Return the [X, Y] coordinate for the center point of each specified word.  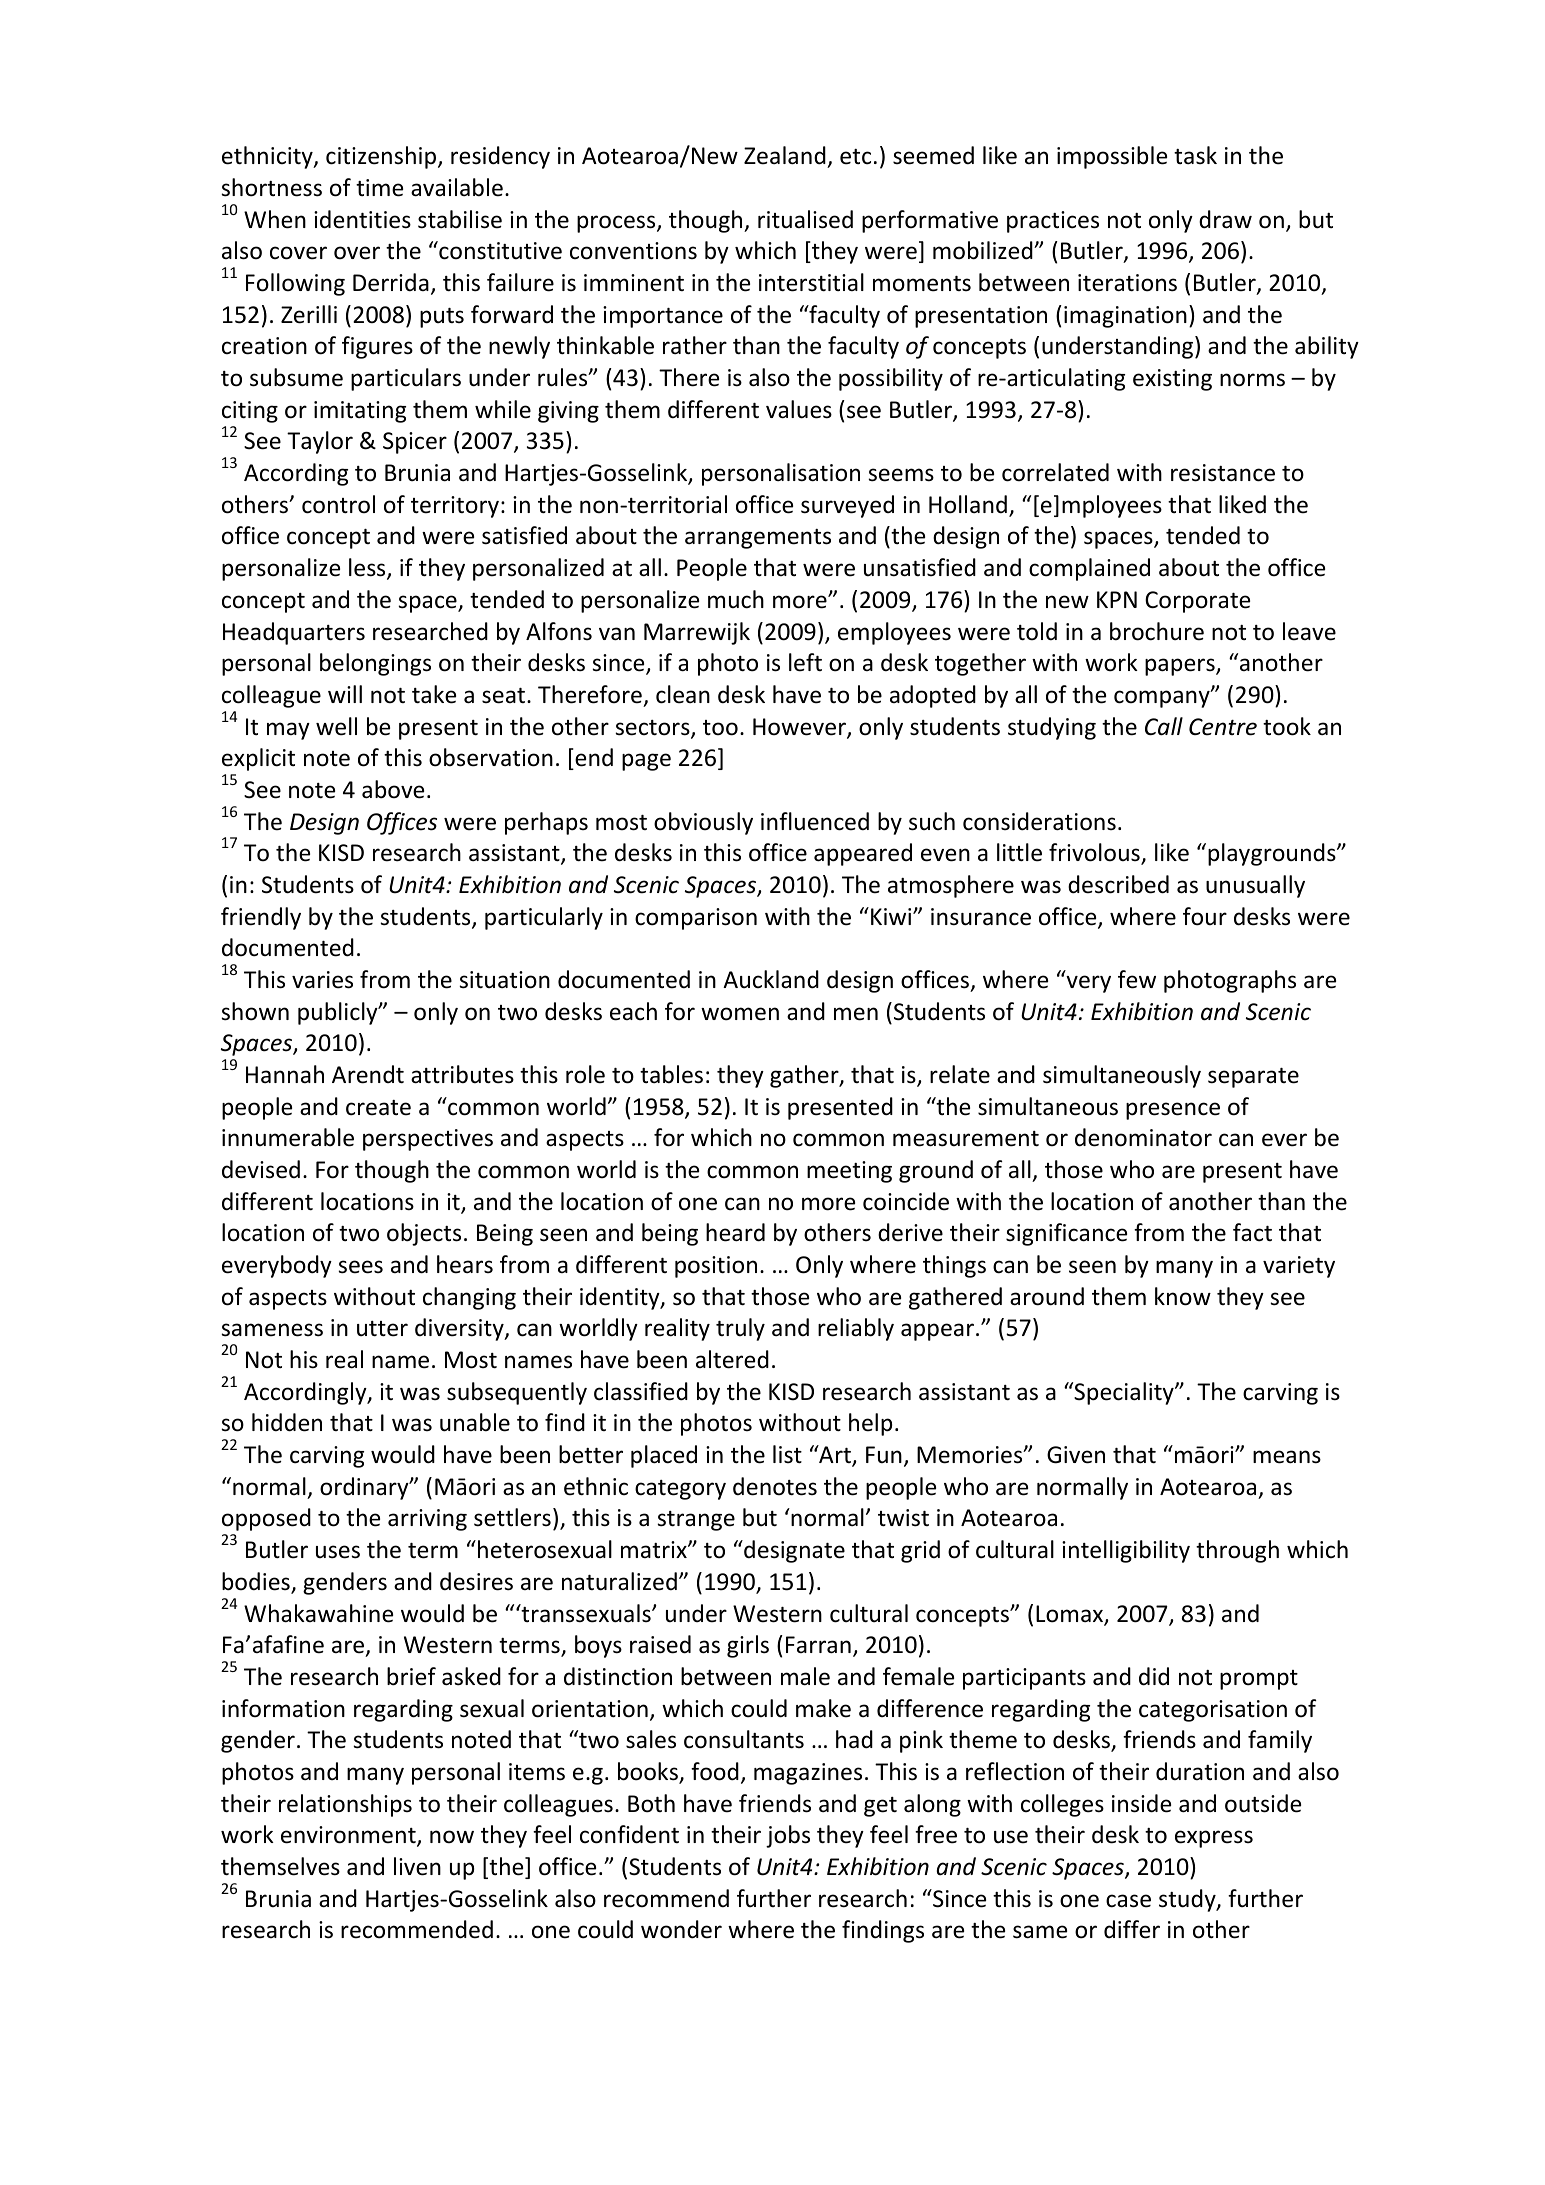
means [1287, 1457]
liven [417, 1866]
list [787, 1454]
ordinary [365, 1488]
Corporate [1197, 602]
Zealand [786, 157]
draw [1225, 219]
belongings [375, 664]
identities [362, 219]
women [740, 1014]
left [805, 662]
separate [1253, 1078]
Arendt [368, 1074]
